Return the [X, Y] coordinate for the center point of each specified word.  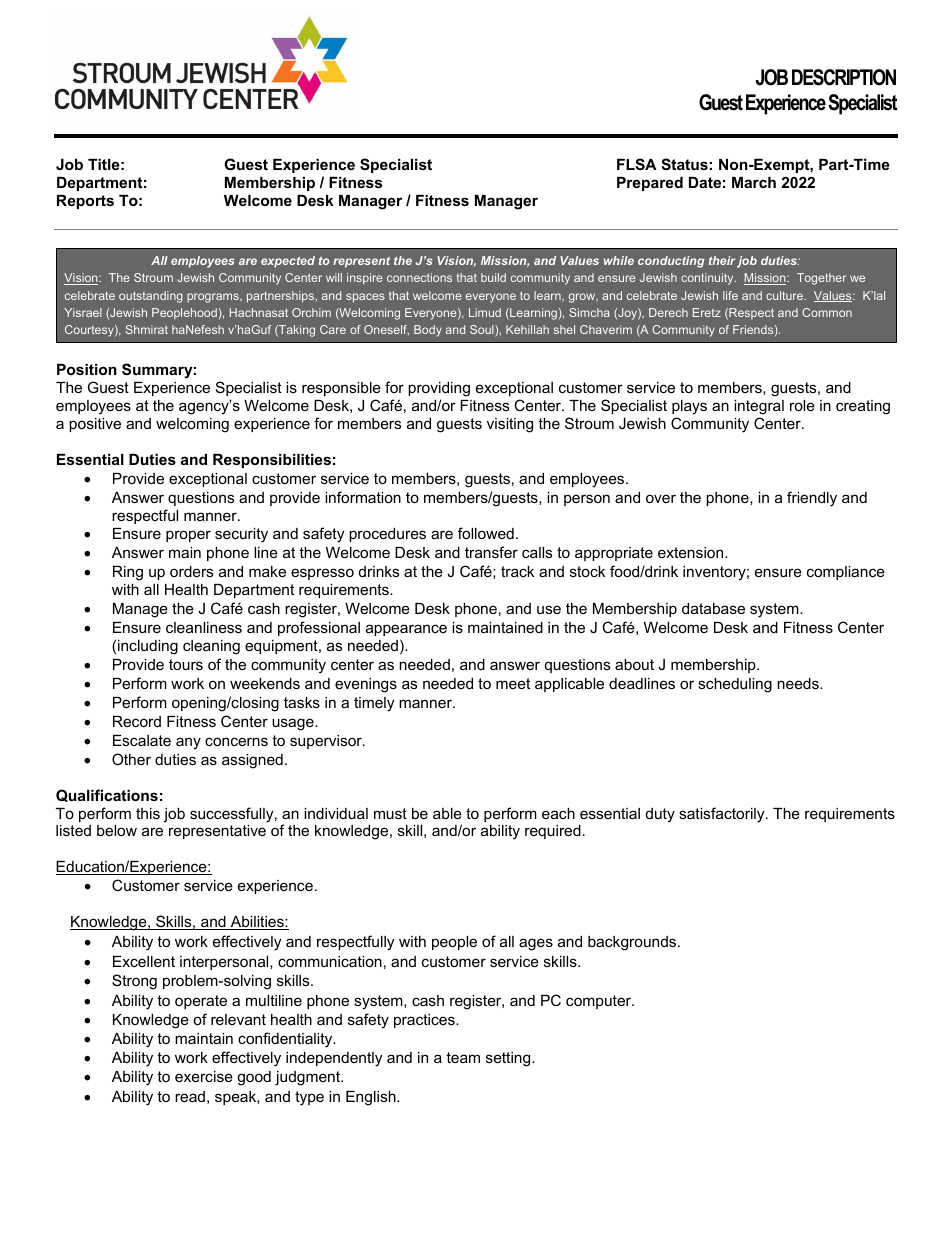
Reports [85, 202]
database [713, 608]
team [463, 1057]
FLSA [637, 164]
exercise [204, 1076]
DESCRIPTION [844, 77]
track [517, 571]
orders [191, 571]
